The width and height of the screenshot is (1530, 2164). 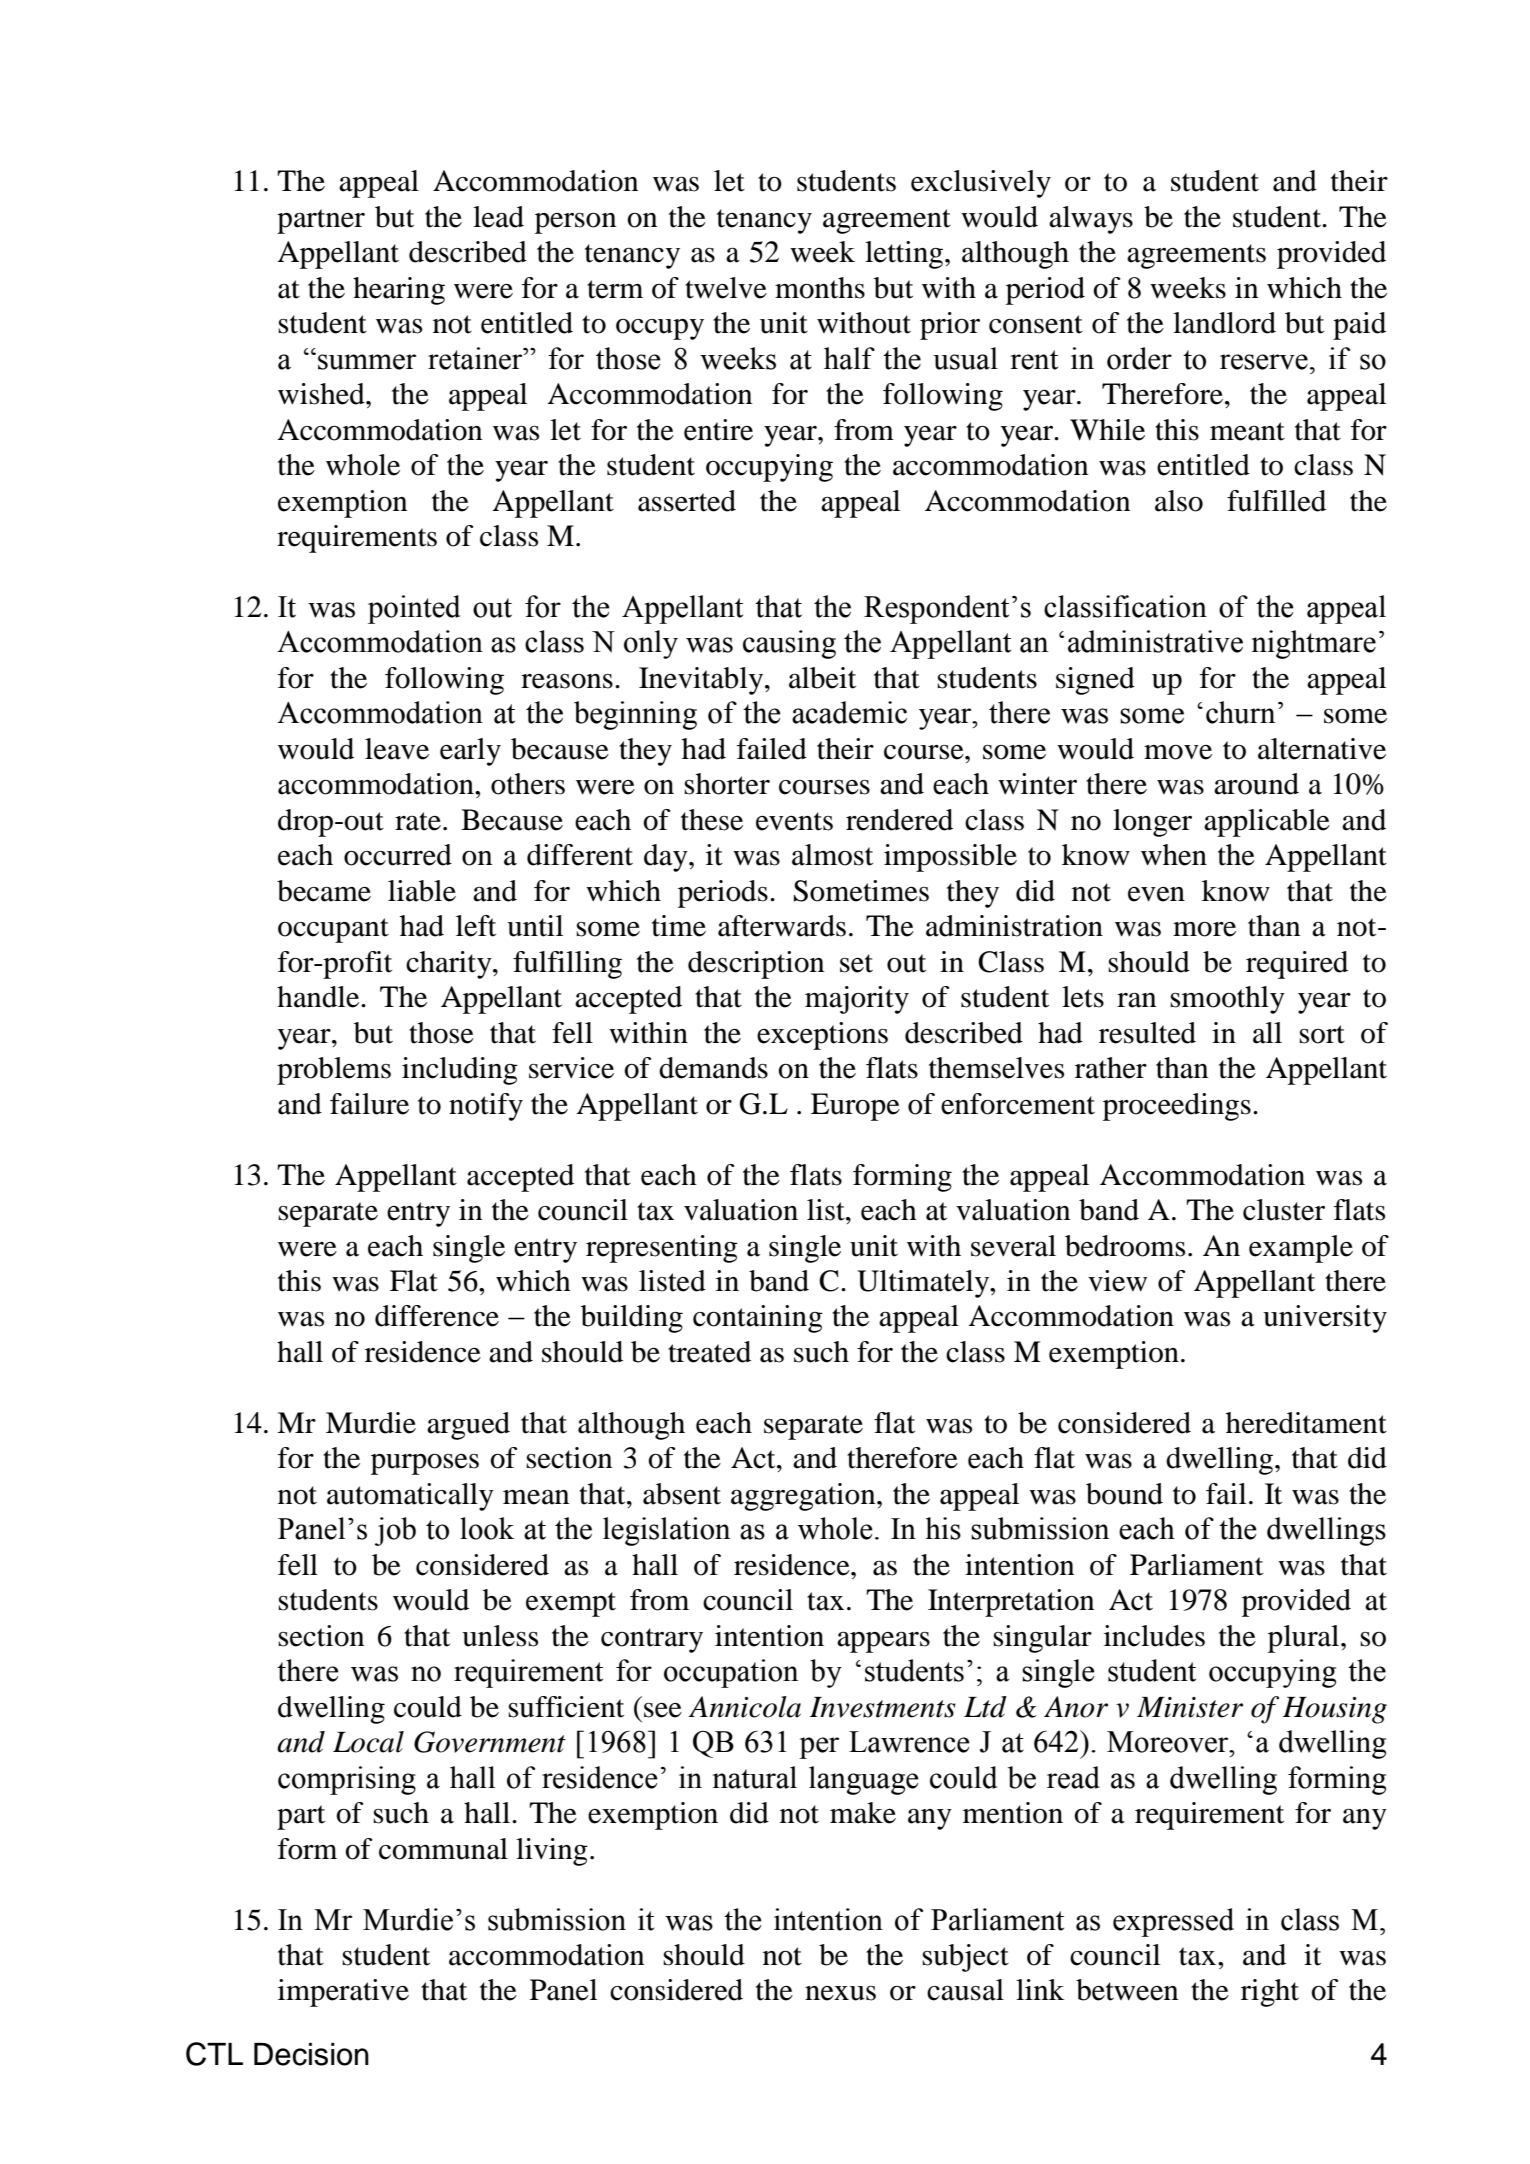 I want to click on landlord, so click(x=1224, y=323).
